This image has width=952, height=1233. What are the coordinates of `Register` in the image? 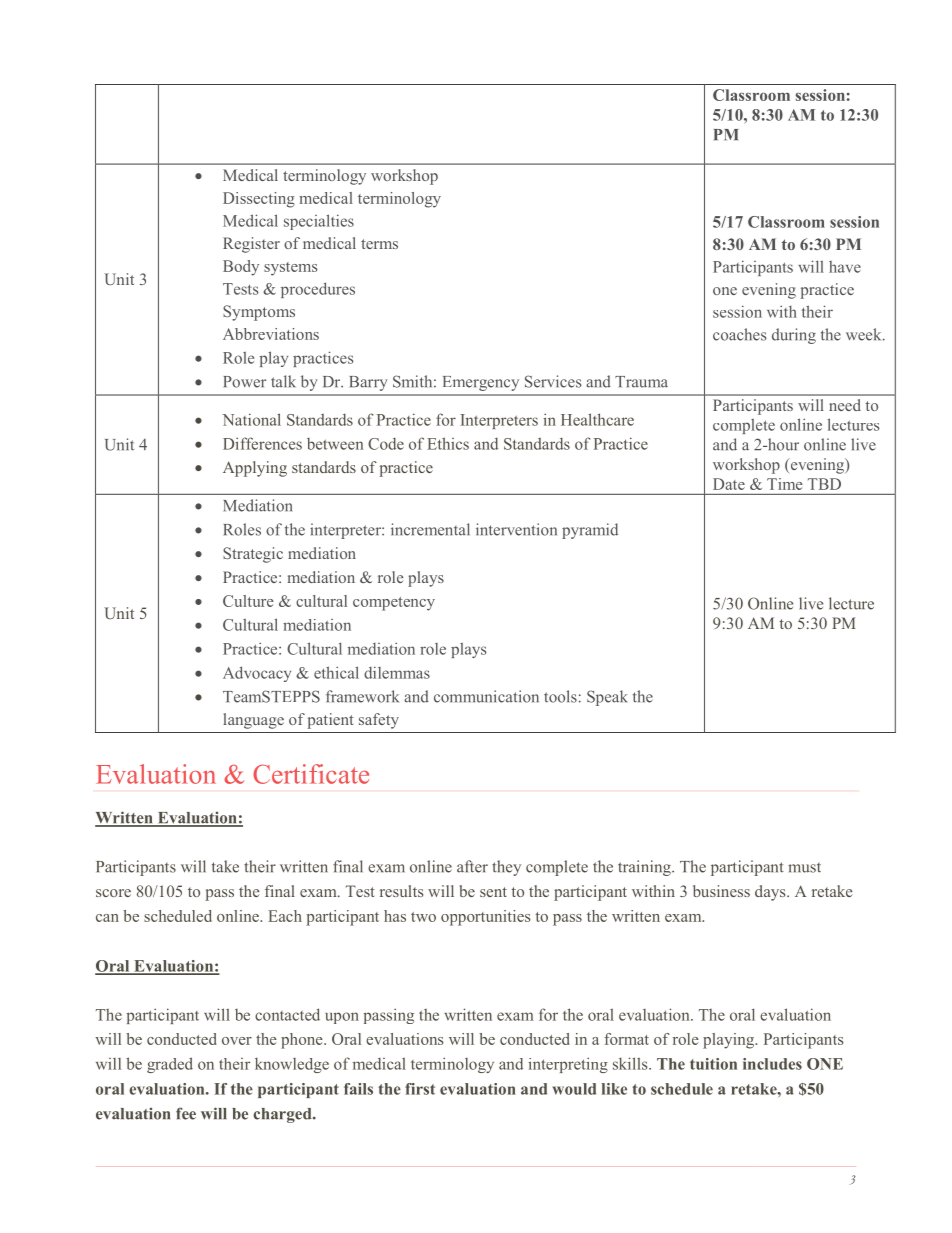 It's located at (251, 245).
